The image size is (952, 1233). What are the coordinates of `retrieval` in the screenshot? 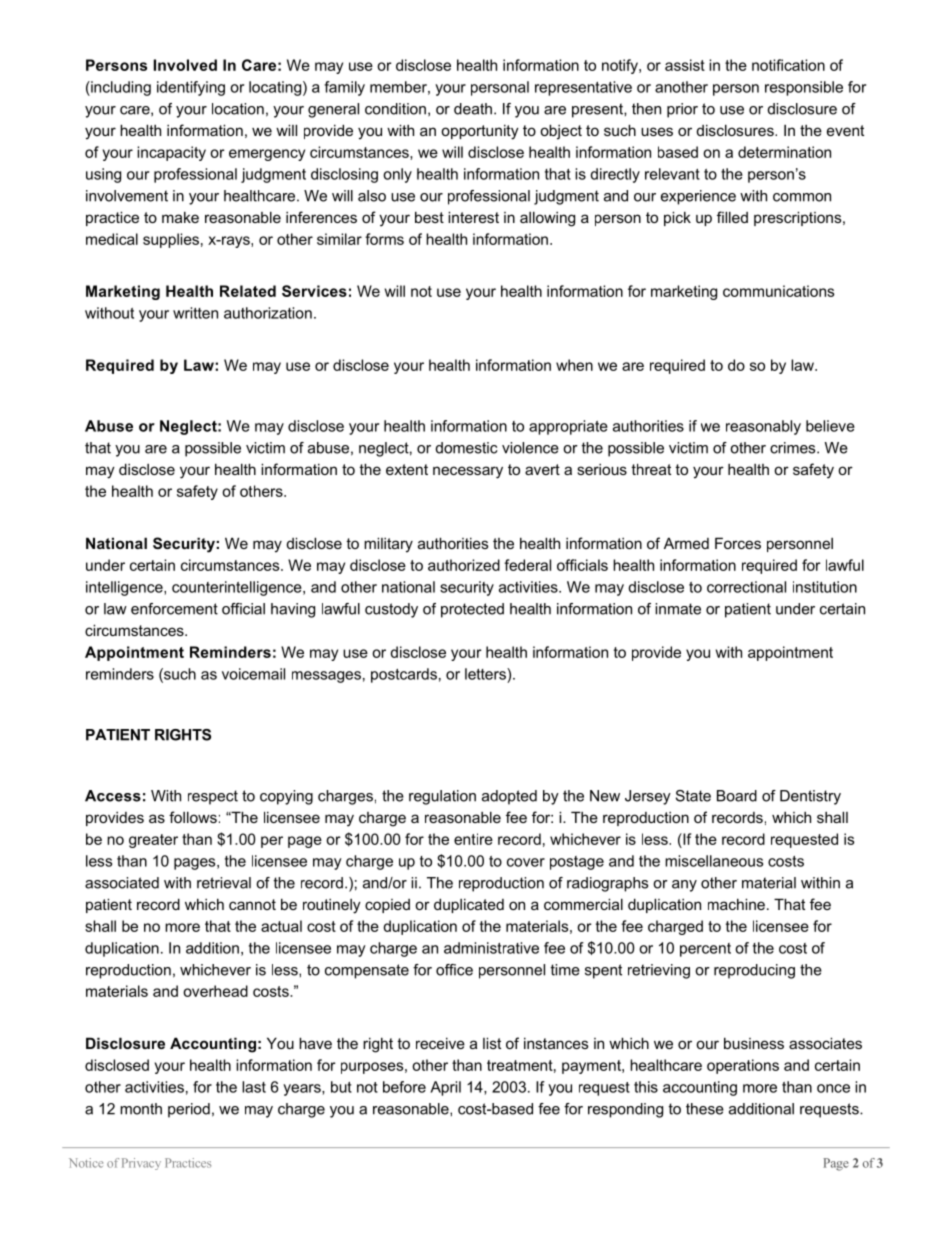 It's located at (224, 883).
